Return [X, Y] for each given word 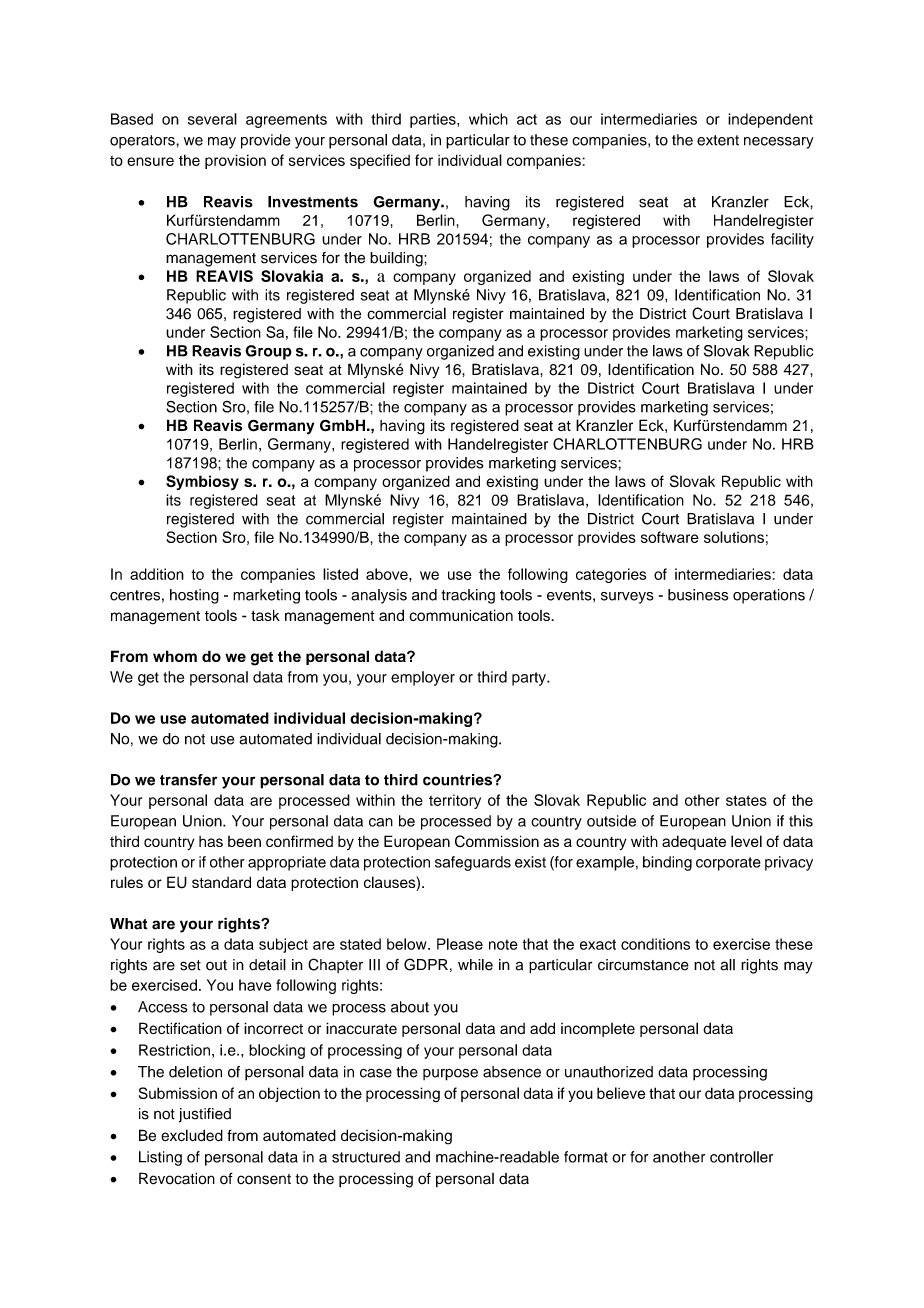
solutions [734, 537]
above [388, 574]
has [211, 841]
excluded [192, 1135]
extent [718, 140]
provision [235, 161]
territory [455, 801]
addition [157, 574]
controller [741, 1157]
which [488, 119]
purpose [450, 1075]
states [746, 800]
